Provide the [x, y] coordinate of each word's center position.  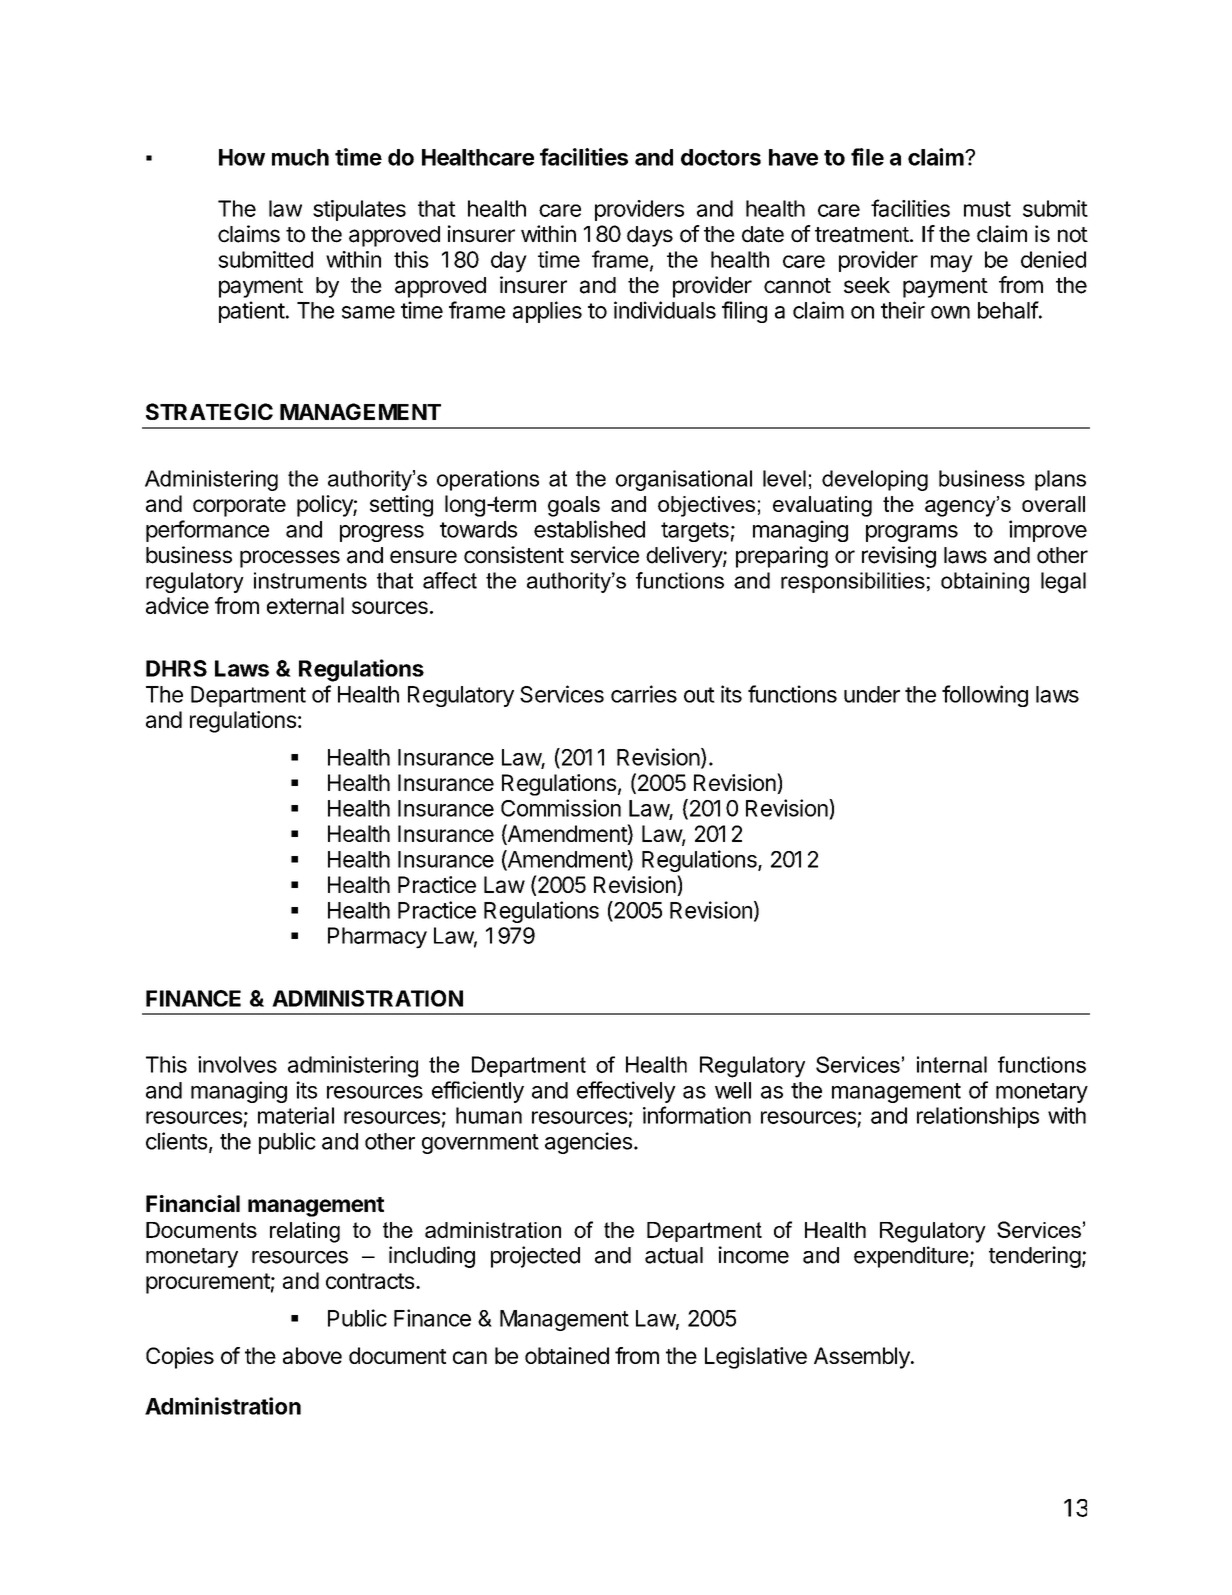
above [312, 1355]
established [589, 529]
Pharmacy [377, 938]
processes [290, 559]
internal [952, 1064]
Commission [561, 808]
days [650, 236]
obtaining [985, 582]
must [987, 209]
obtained [567, 1355]
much [300, 157]
